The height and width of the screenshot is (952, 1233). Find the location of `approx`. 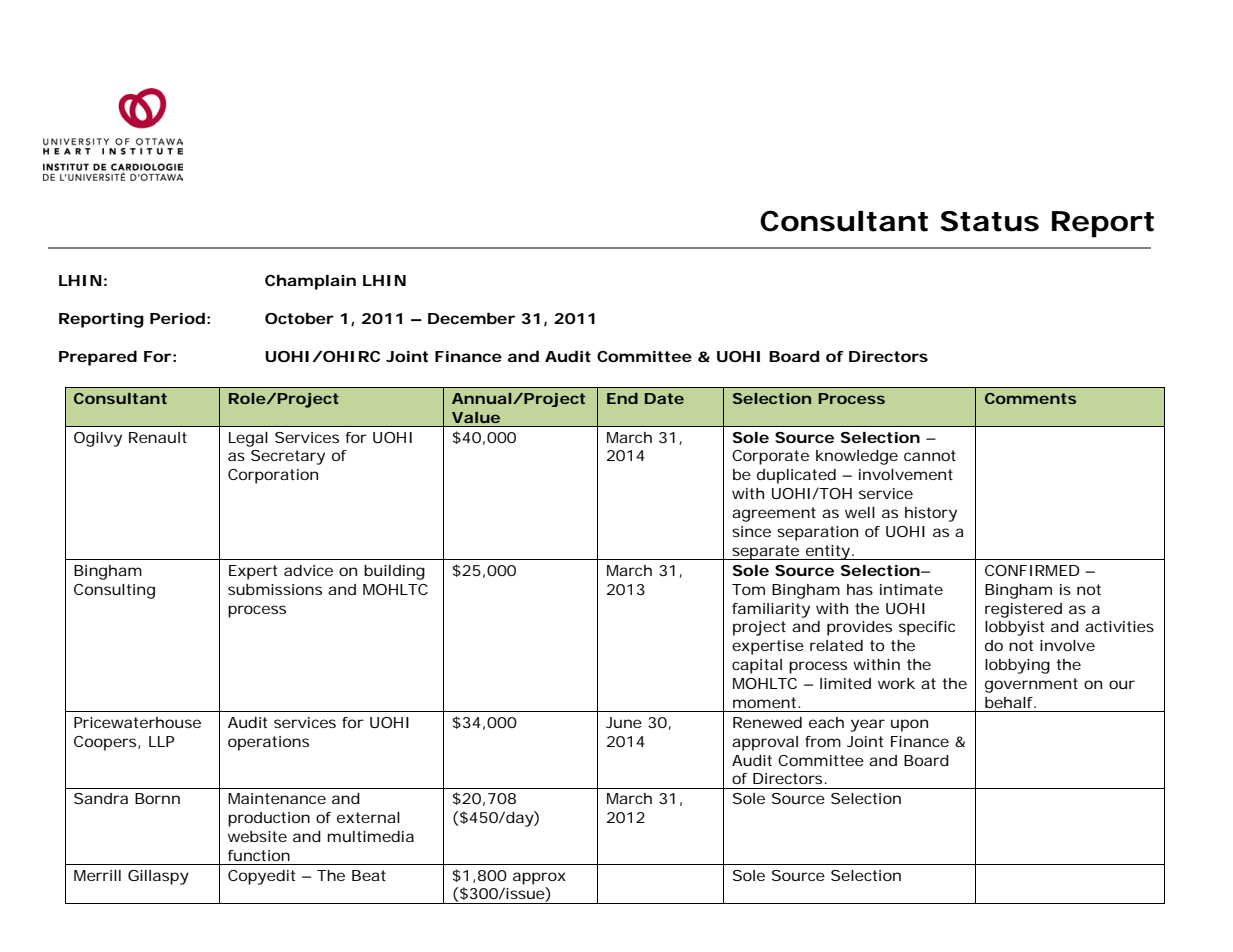

approx is located at coordinates (539, 878).
